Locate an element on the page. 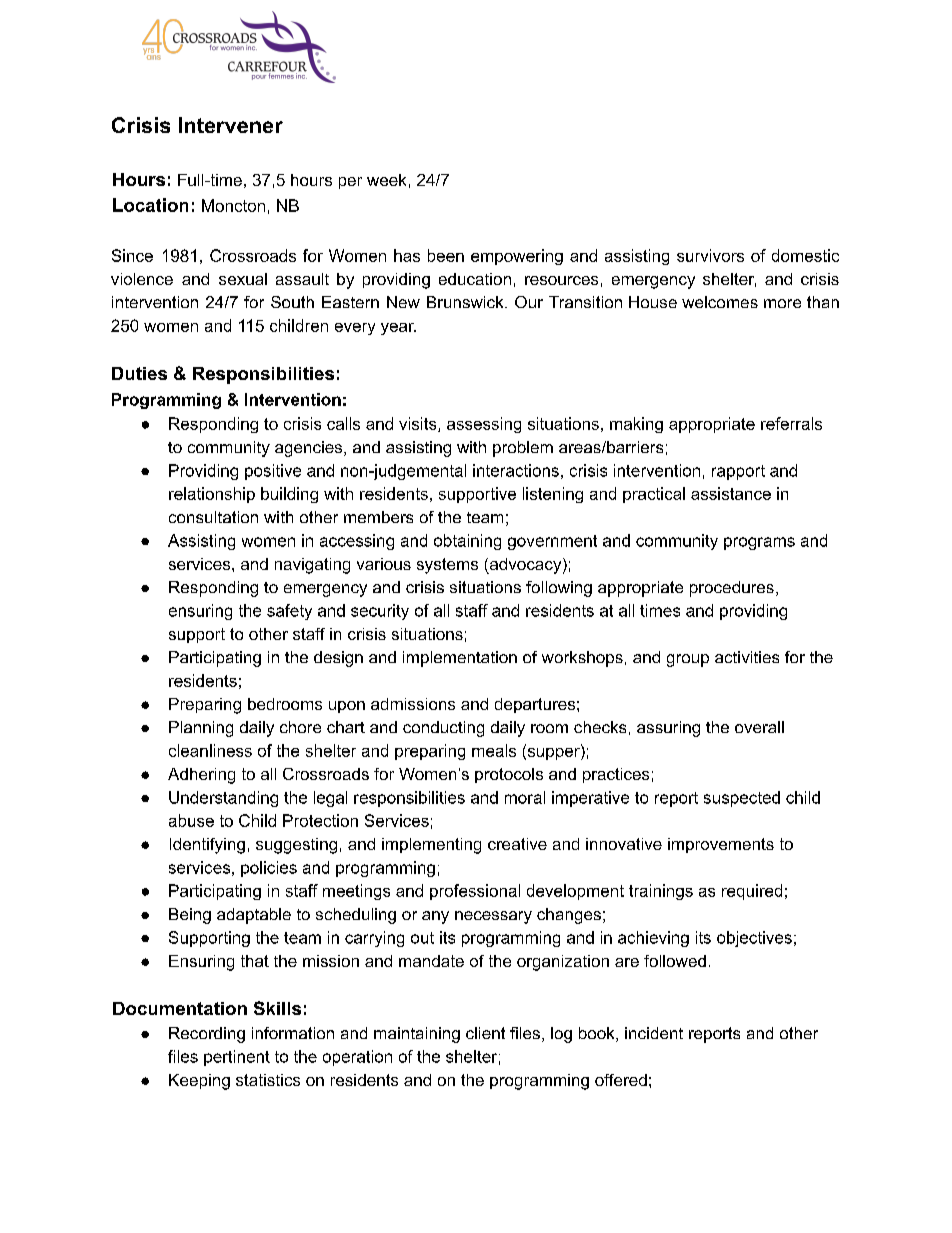  assistance is located at coordinates (731, 493).
